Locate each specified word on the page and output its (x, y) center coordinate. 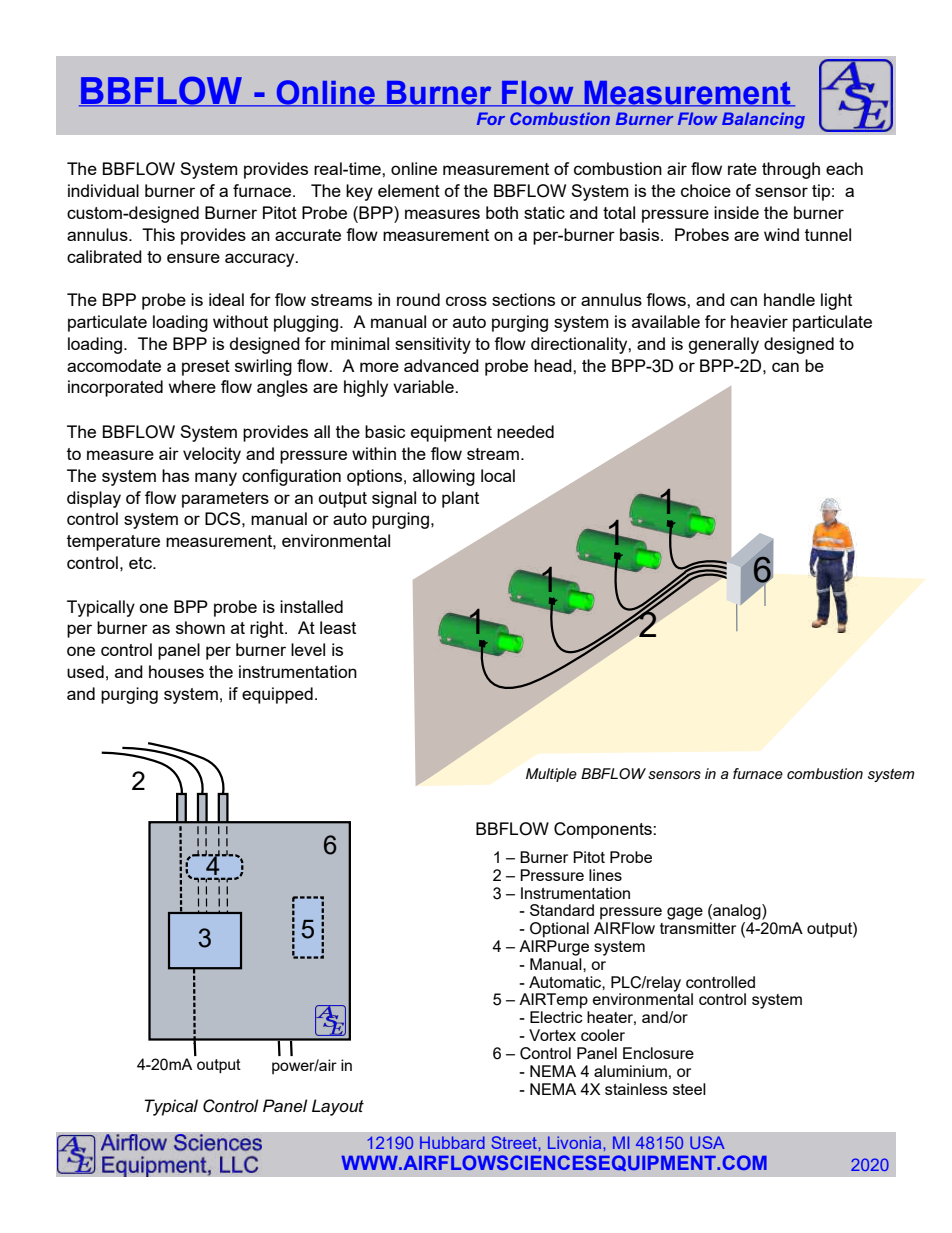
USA (707, 1142)
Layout (338, 1107)
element (409, 190)
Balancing (763, 120)
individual (103, 190)
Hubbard (452, 1142)
